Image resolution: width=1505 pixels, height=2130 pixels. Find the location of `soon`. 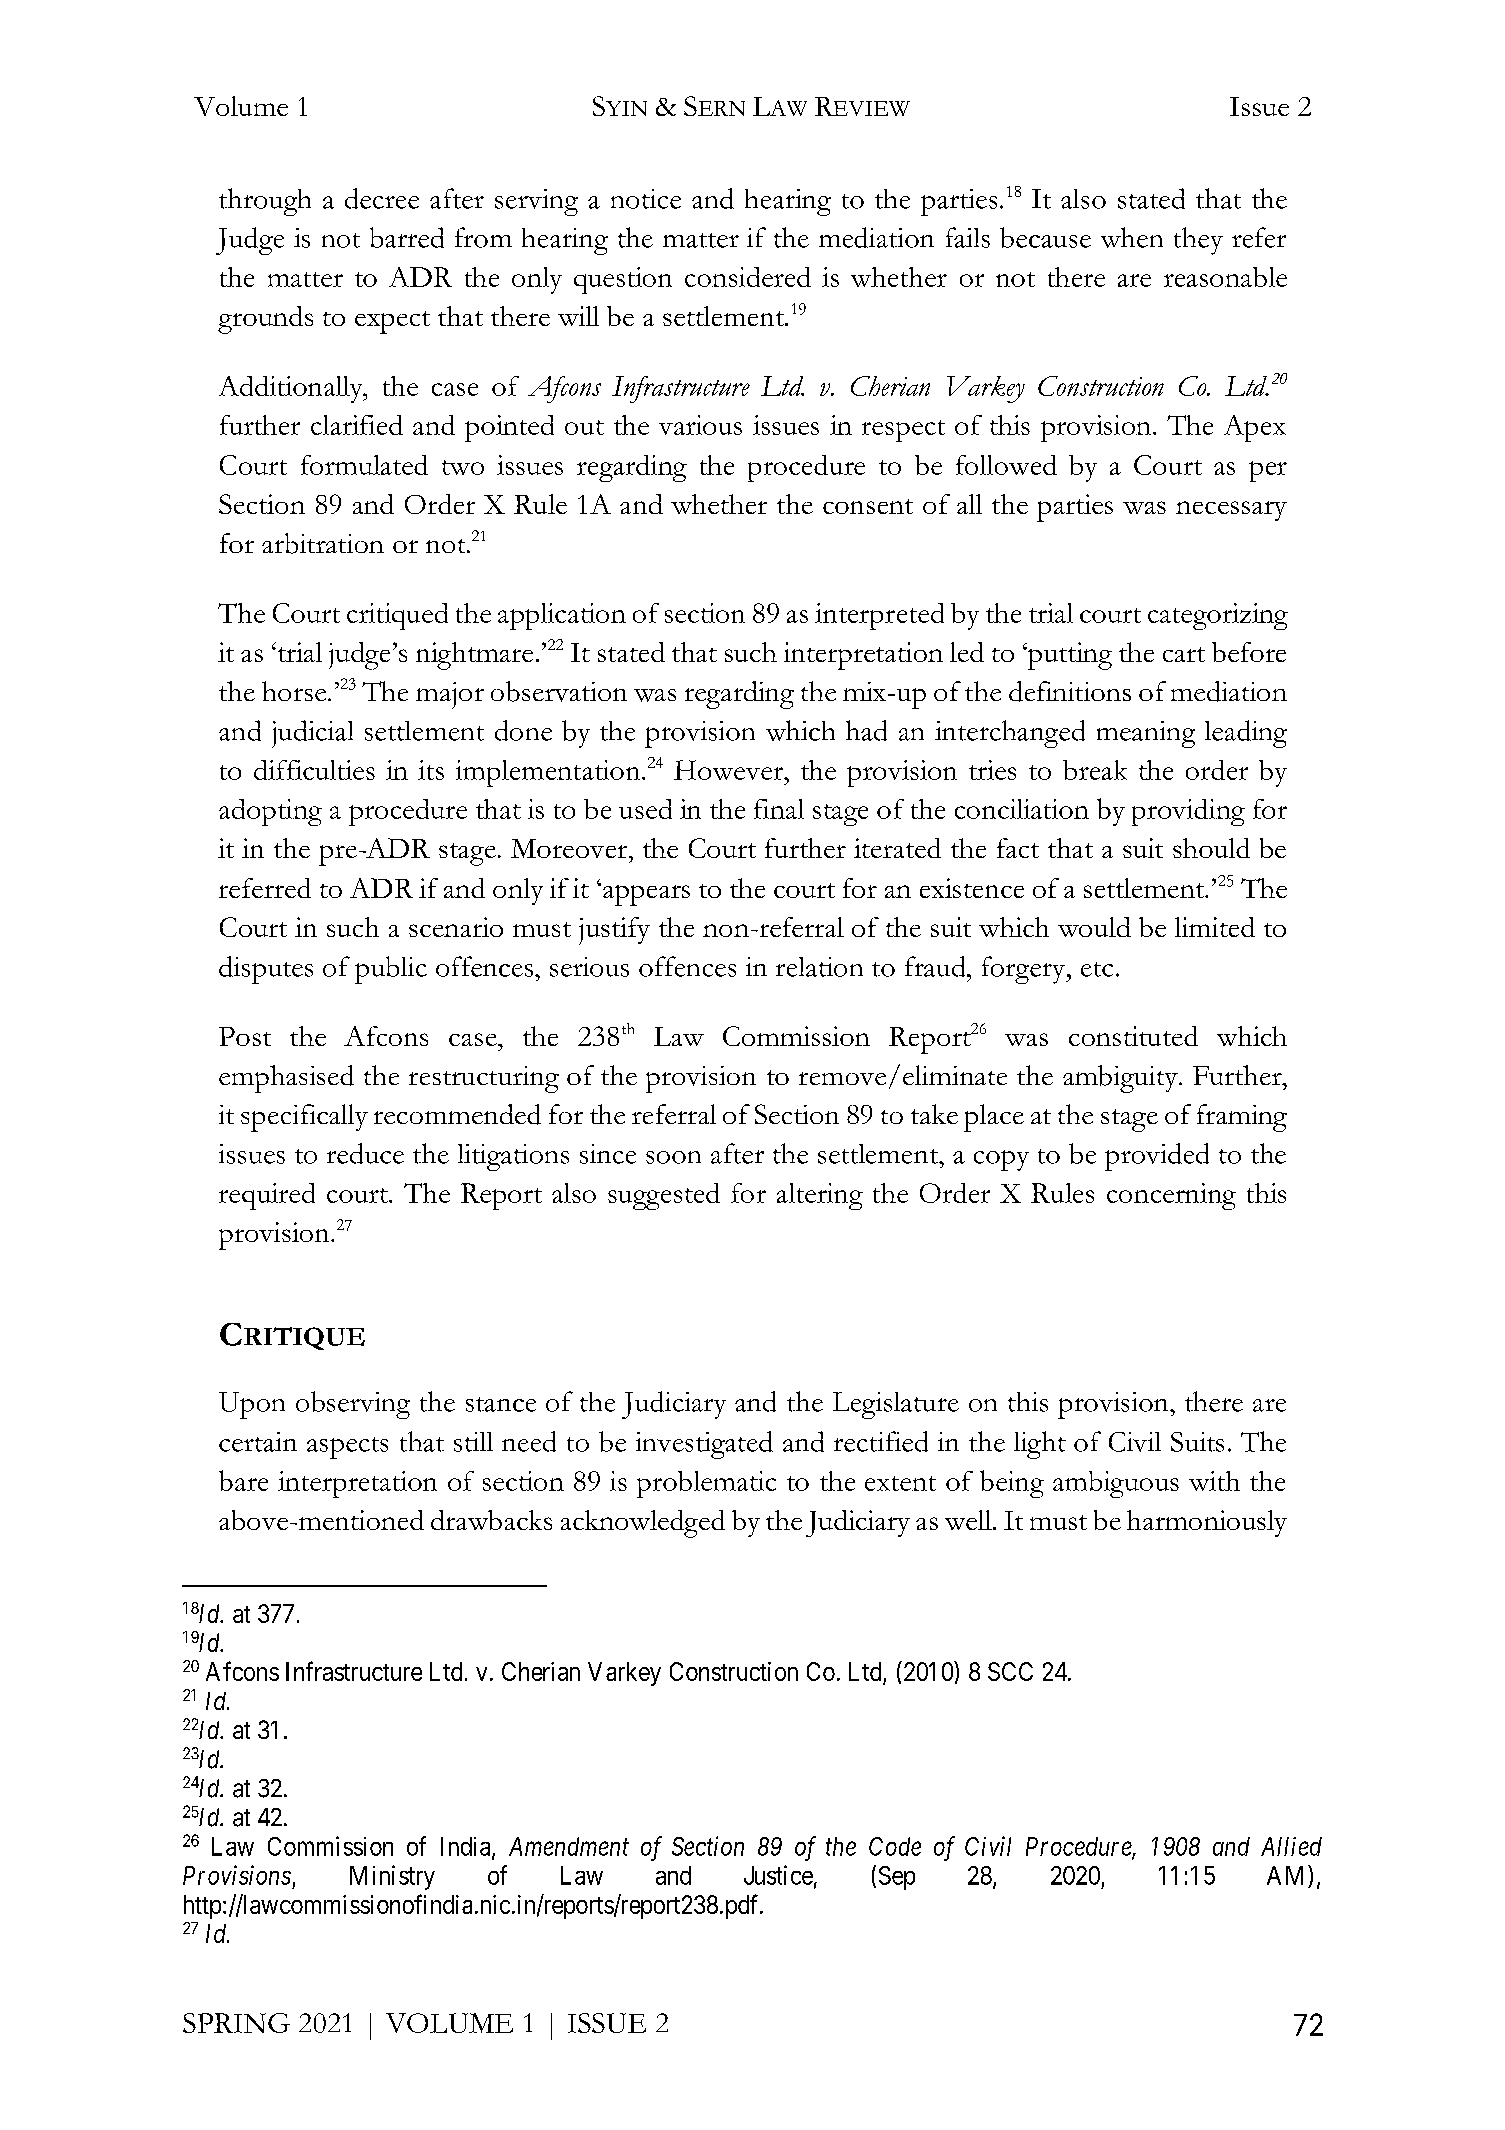

soon is located at coordinates (673, 1157).
